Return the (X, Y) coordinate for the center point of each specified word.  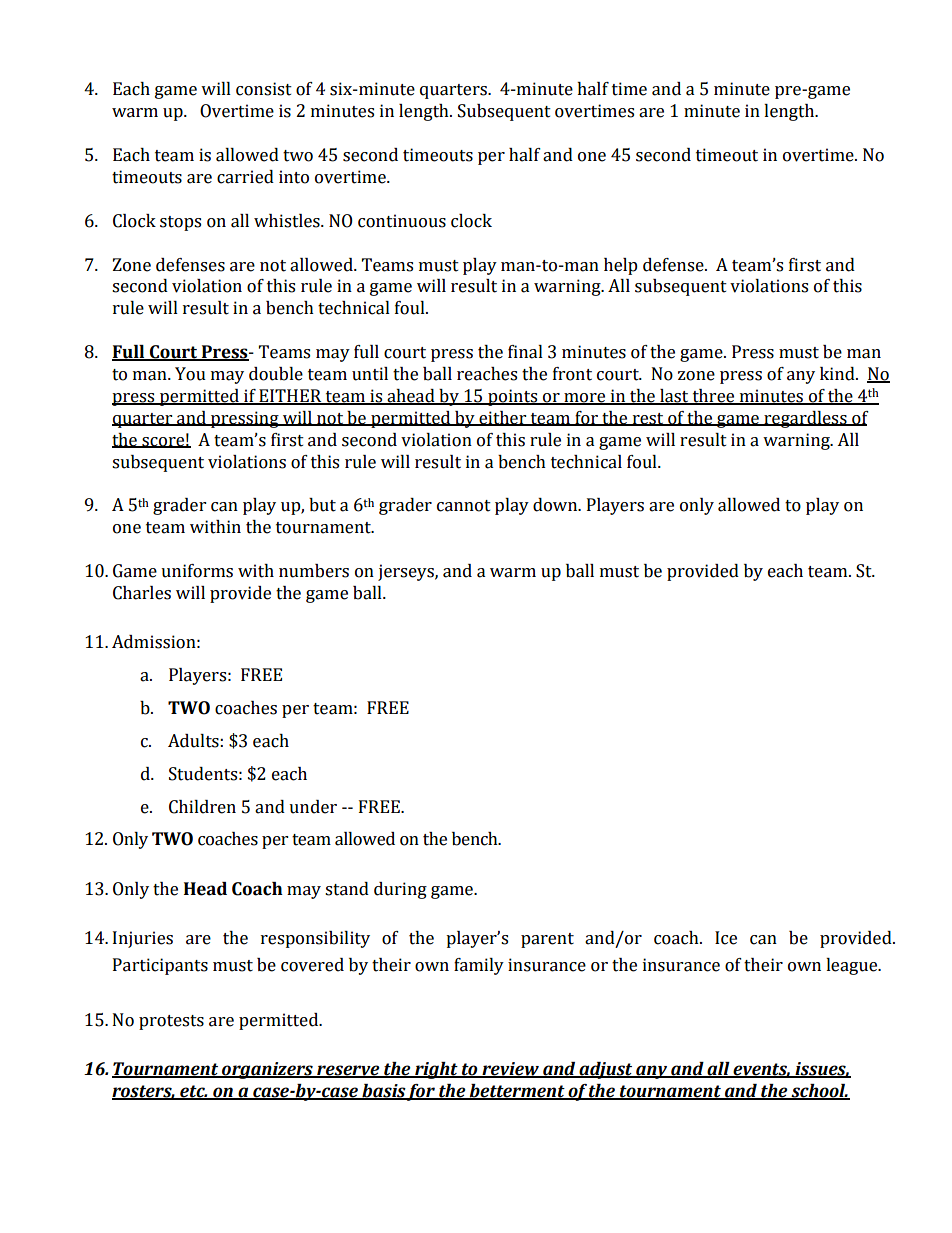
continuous (402, 221)
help (621, 266)
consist (264, 89)
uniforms (197, 571)
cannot (464, 506)
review (510, 1070)
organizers (267, 1070)
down (556, 505)
